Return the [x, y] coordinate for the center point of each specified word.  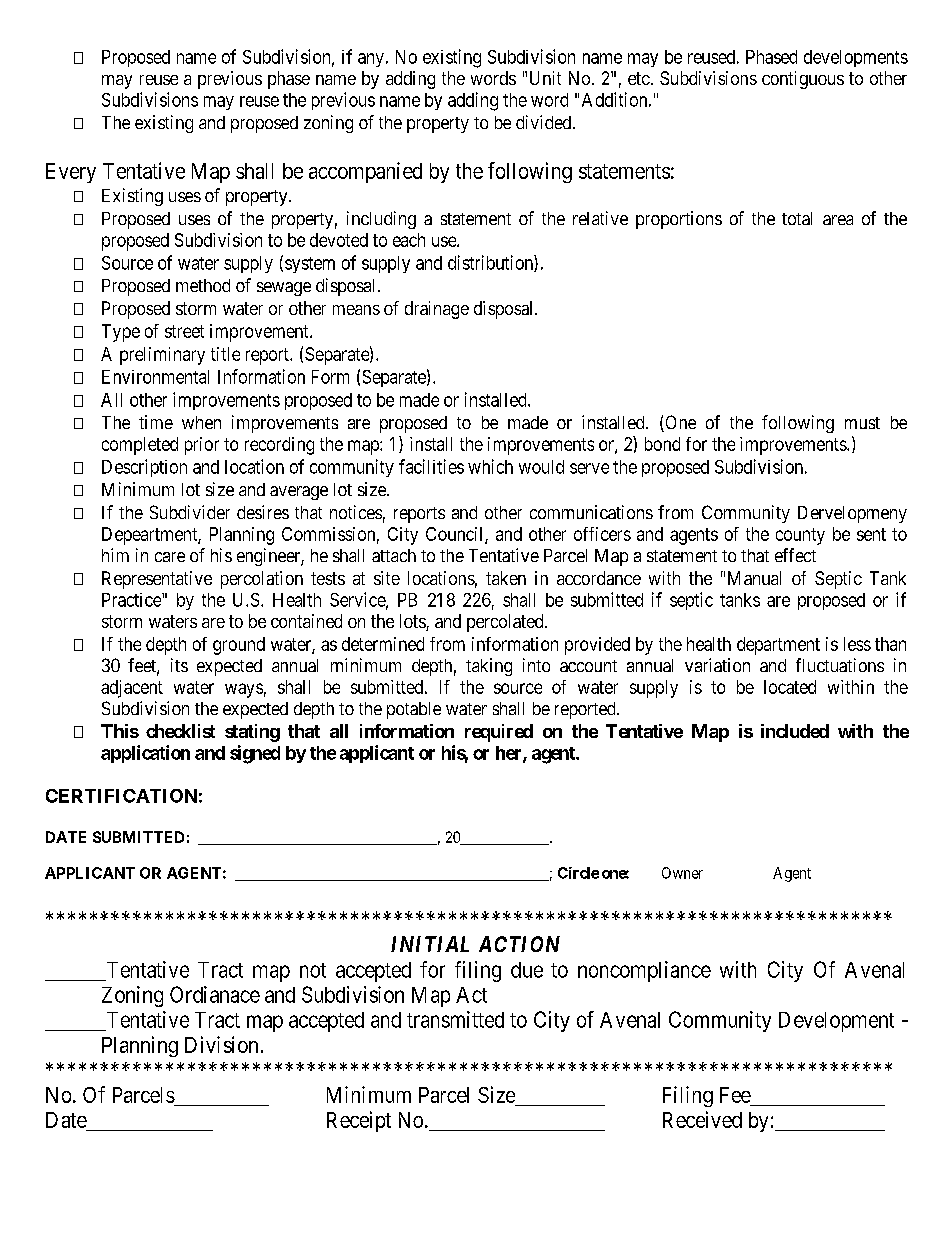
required [499, 733]
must [862, 423]
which [490, 466]
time [156, 422]
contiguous [803, 80]
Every [71, 173]
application [145, 754]
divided [545, 122]
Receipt [359, 1121]
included [795, 731]
